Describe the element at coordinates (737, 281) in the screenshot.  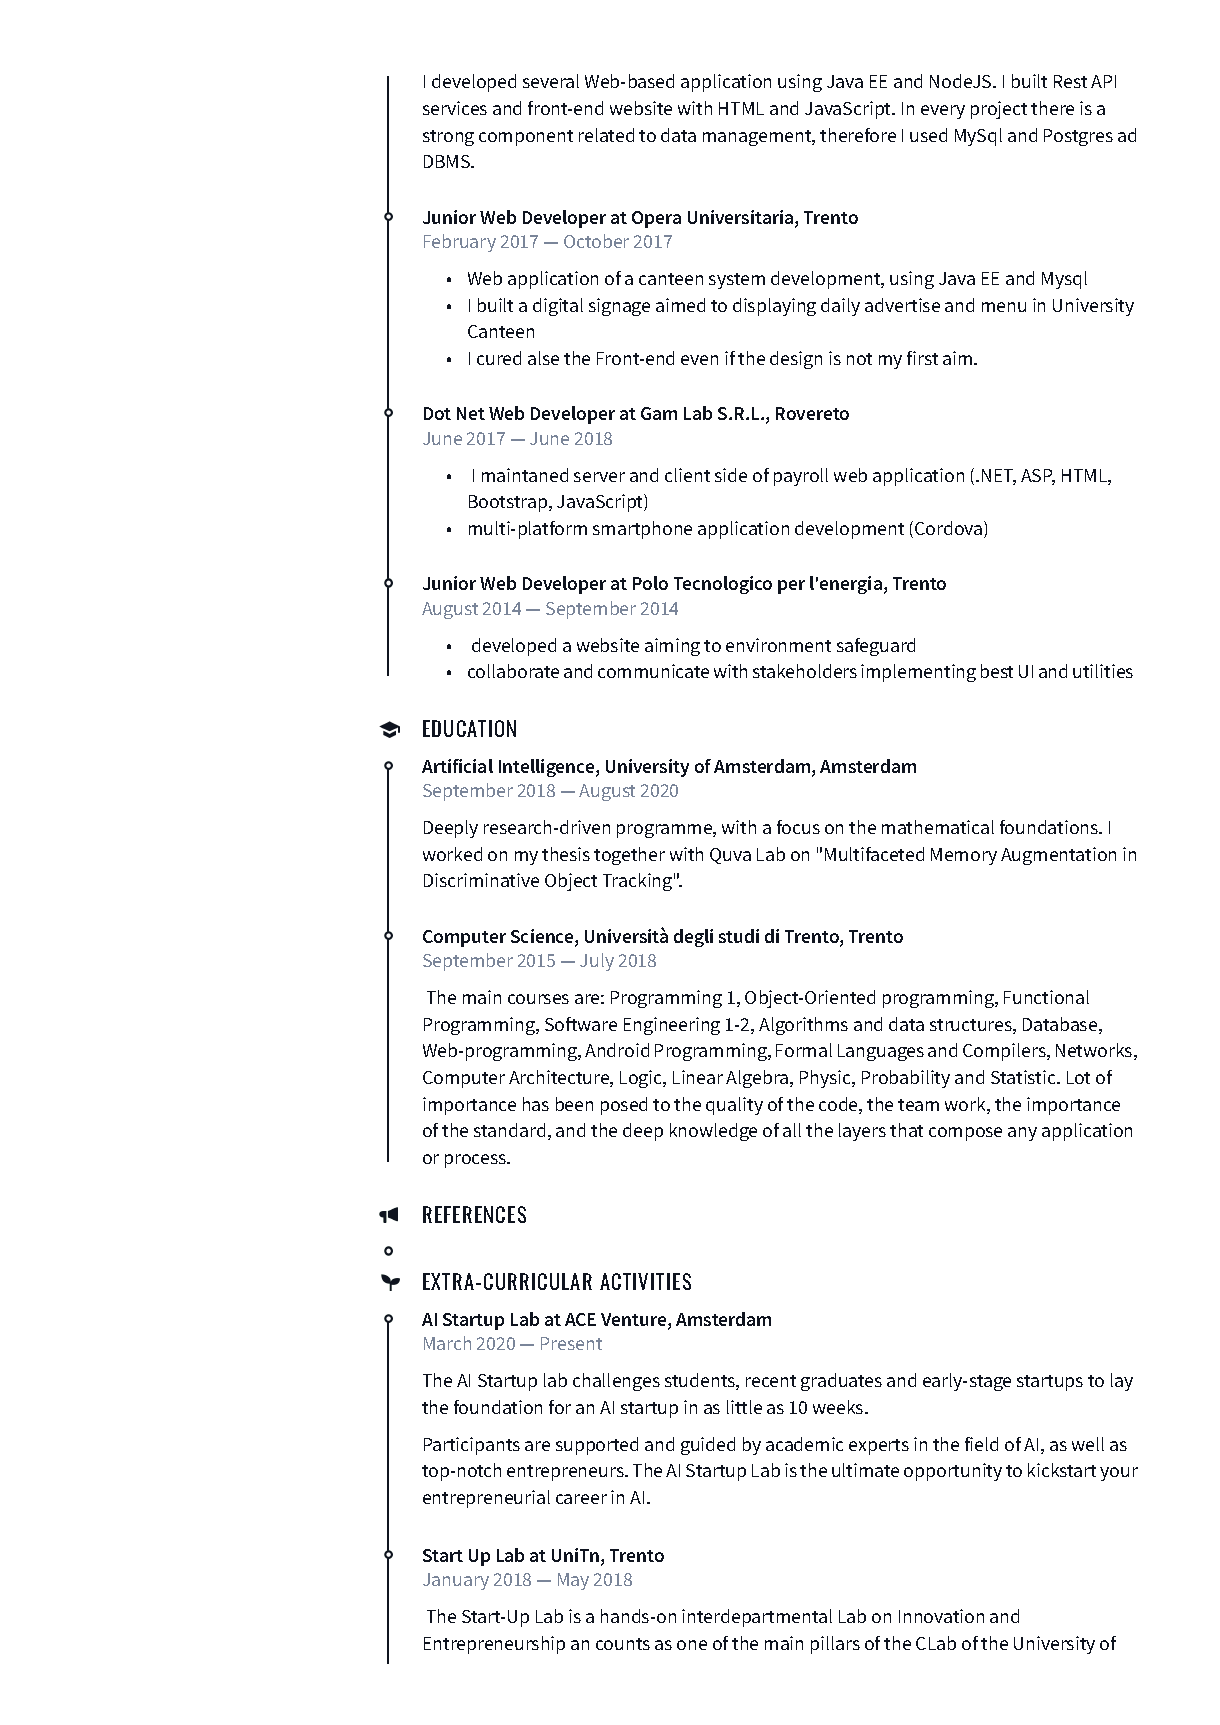
I see `system` at that location.
